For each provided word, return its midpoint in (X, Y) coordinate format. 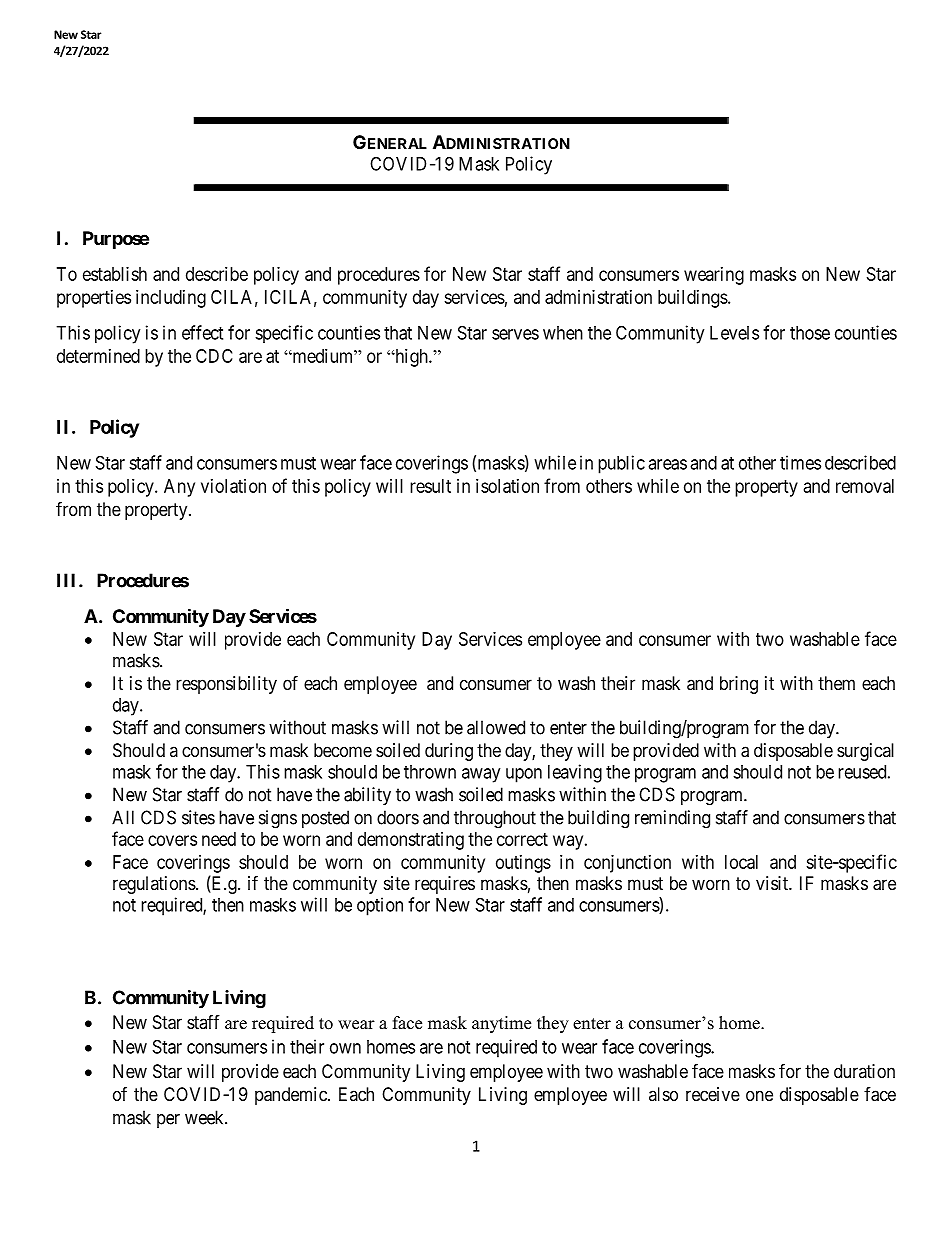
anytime (501, 1024)
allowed (496, 727)
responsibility (226, 685)
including (171, 299)
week (205, 1117)
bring (739, 685)
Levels (734, 333)
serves (515, 334)
